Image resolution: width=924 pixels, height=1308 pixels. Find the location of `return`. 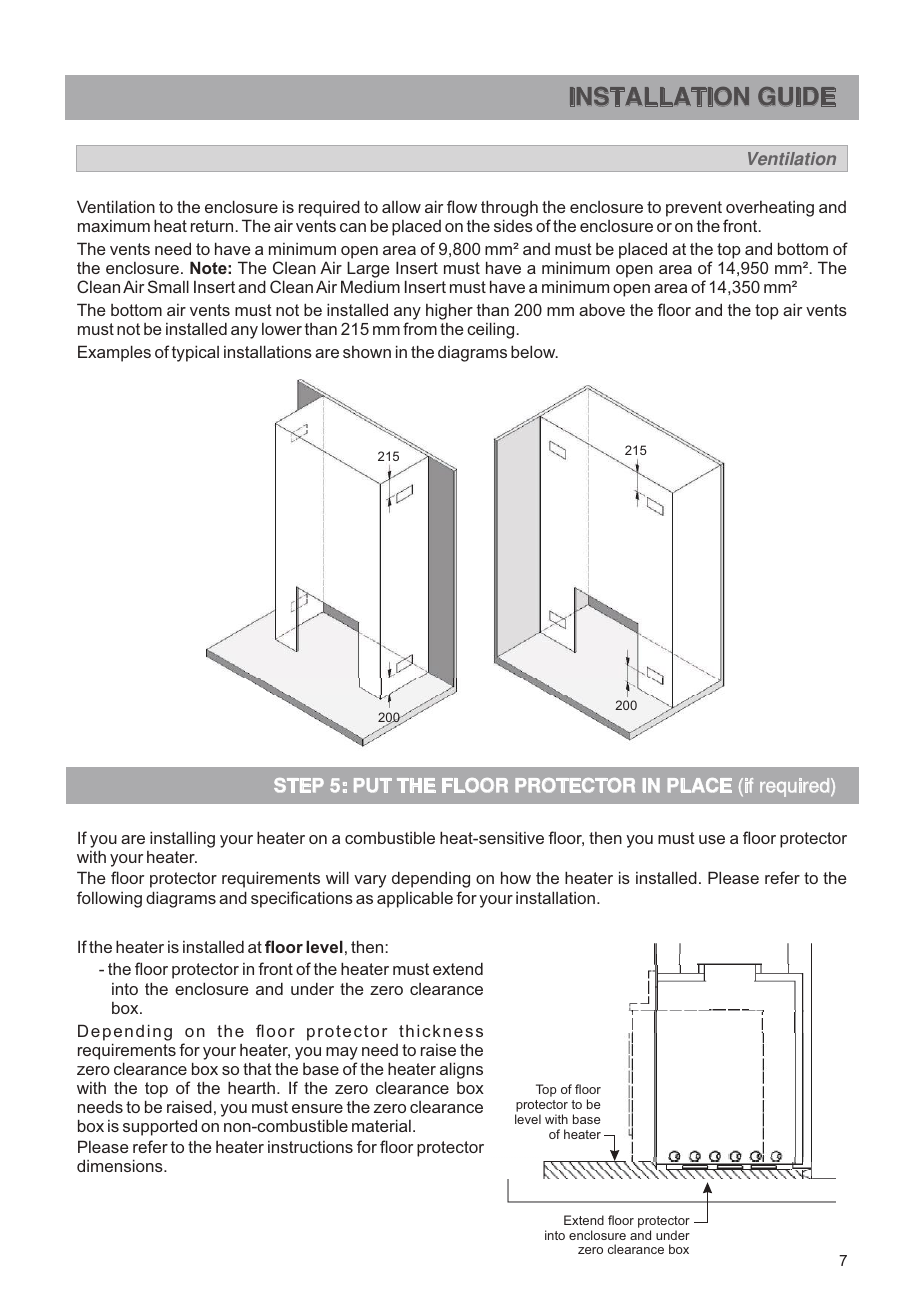

return is located at coordinates (212, 226).
